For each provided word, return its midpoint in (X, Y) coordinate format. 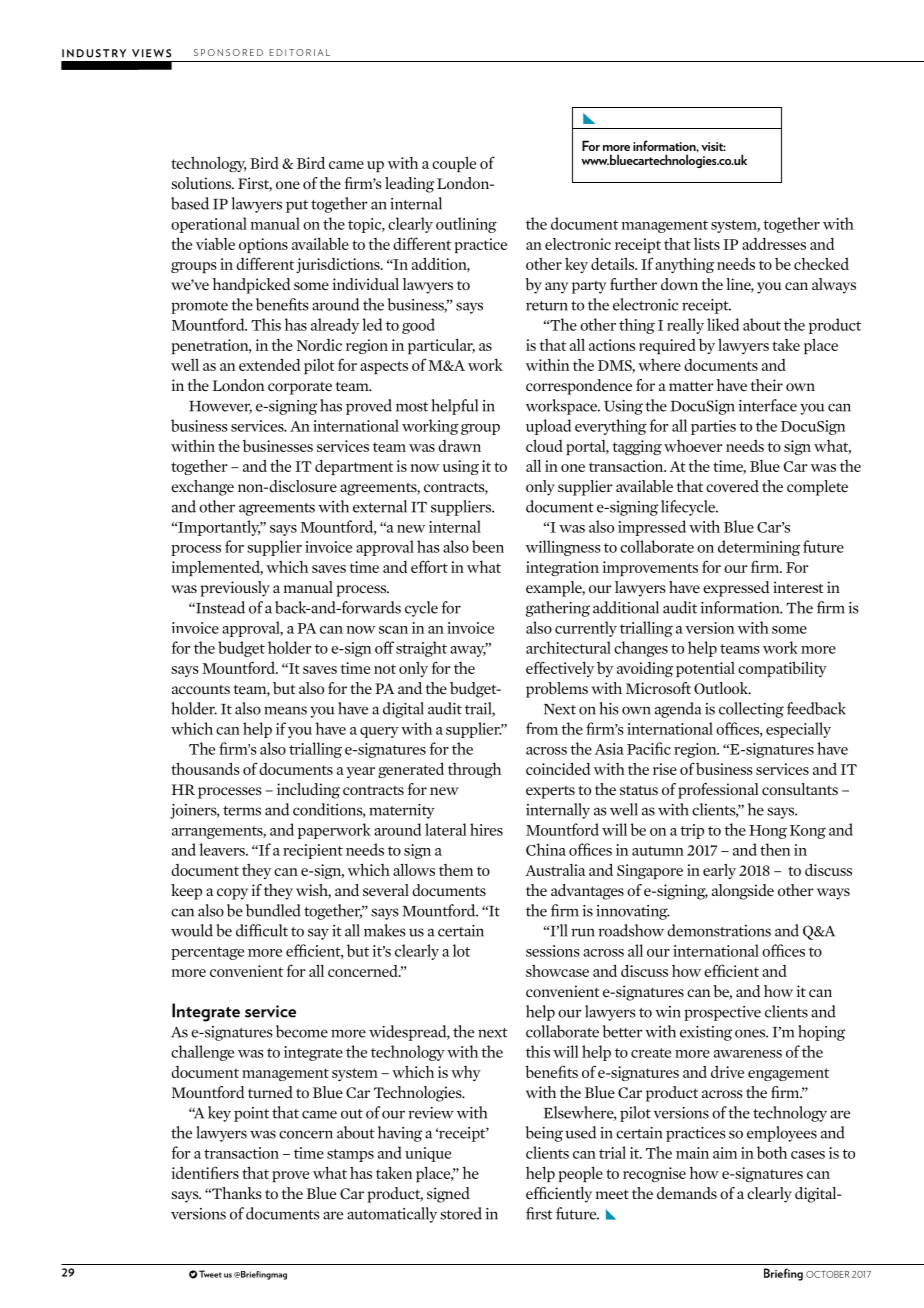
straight (421, 649)
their (767, 385)
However (220, 407)
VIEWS (151, 53)
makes (385, 930)
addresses (774, 243)
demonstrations (719, 930)
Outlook (722, 688)
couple (454, 164)
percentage (207, 953)
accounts (201, 690)
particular (441, 346)
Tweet (210, 1274)
